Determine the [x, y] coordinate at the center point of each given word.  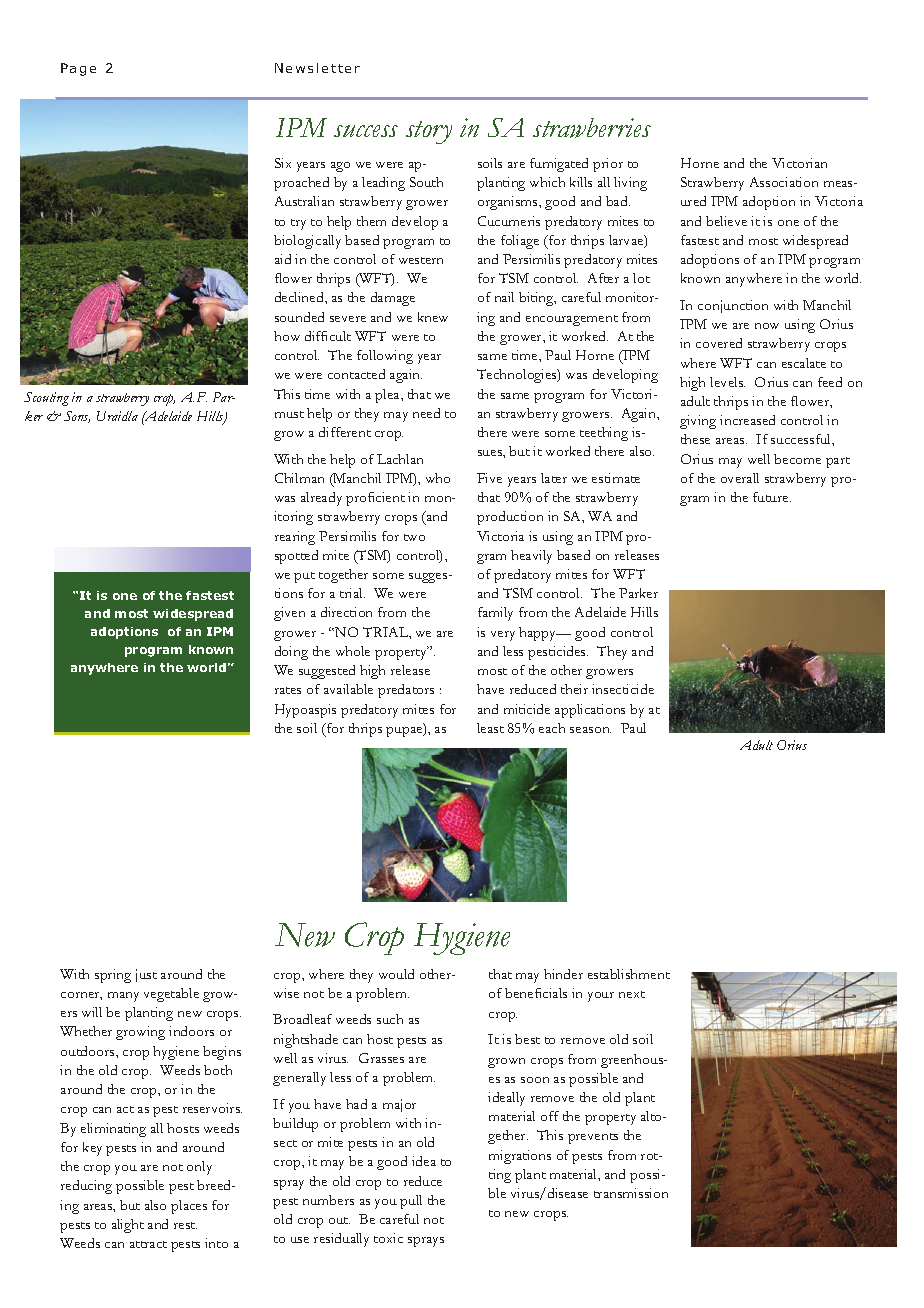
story [429, 132]
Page [78, 69]
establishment [629, 974]
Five [489, 478]
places [189, 1207]
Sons [77, 417]
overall [740, 478]
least [490, 728]
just [146, 975]
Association [784, 182]
